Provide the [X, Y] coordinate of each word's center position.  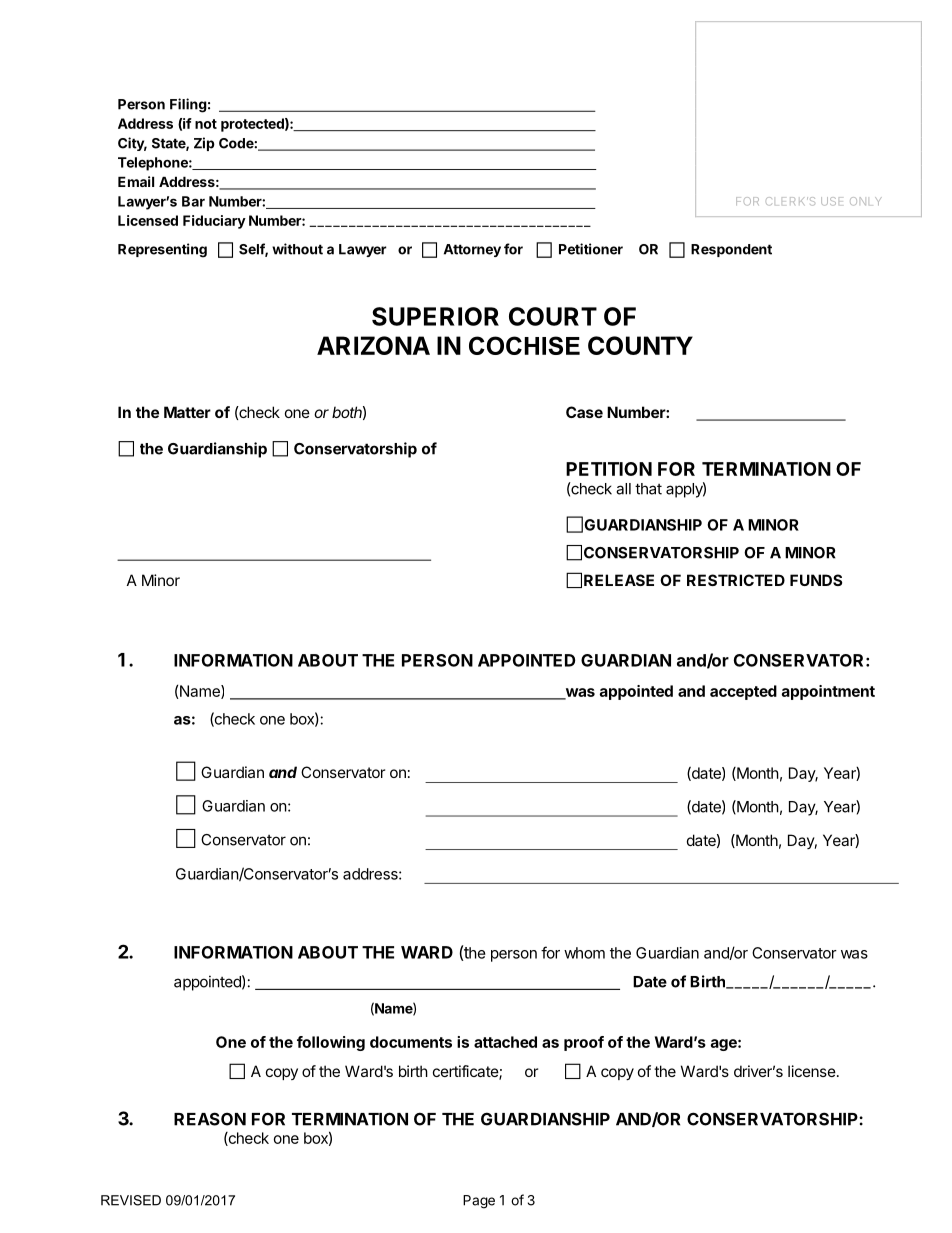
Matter [187, 412]
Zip [204, 144]
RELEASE [619, 580]
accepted [743, 692]
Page [479, 1202]
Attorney [472, 250]
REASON [210, 1119]
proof [584, 1043]
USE [832, 201]
